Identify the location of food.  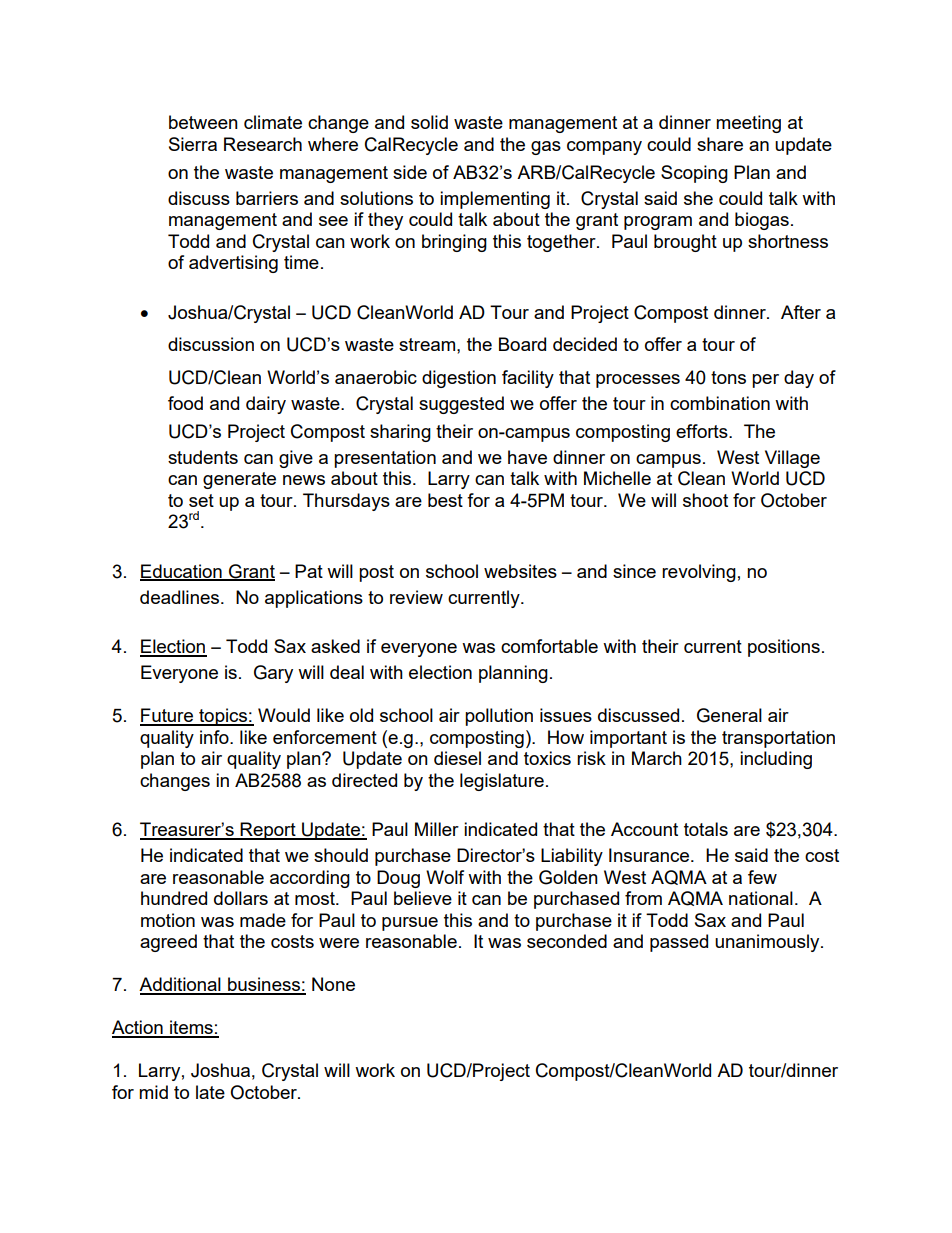
(185, 403).
